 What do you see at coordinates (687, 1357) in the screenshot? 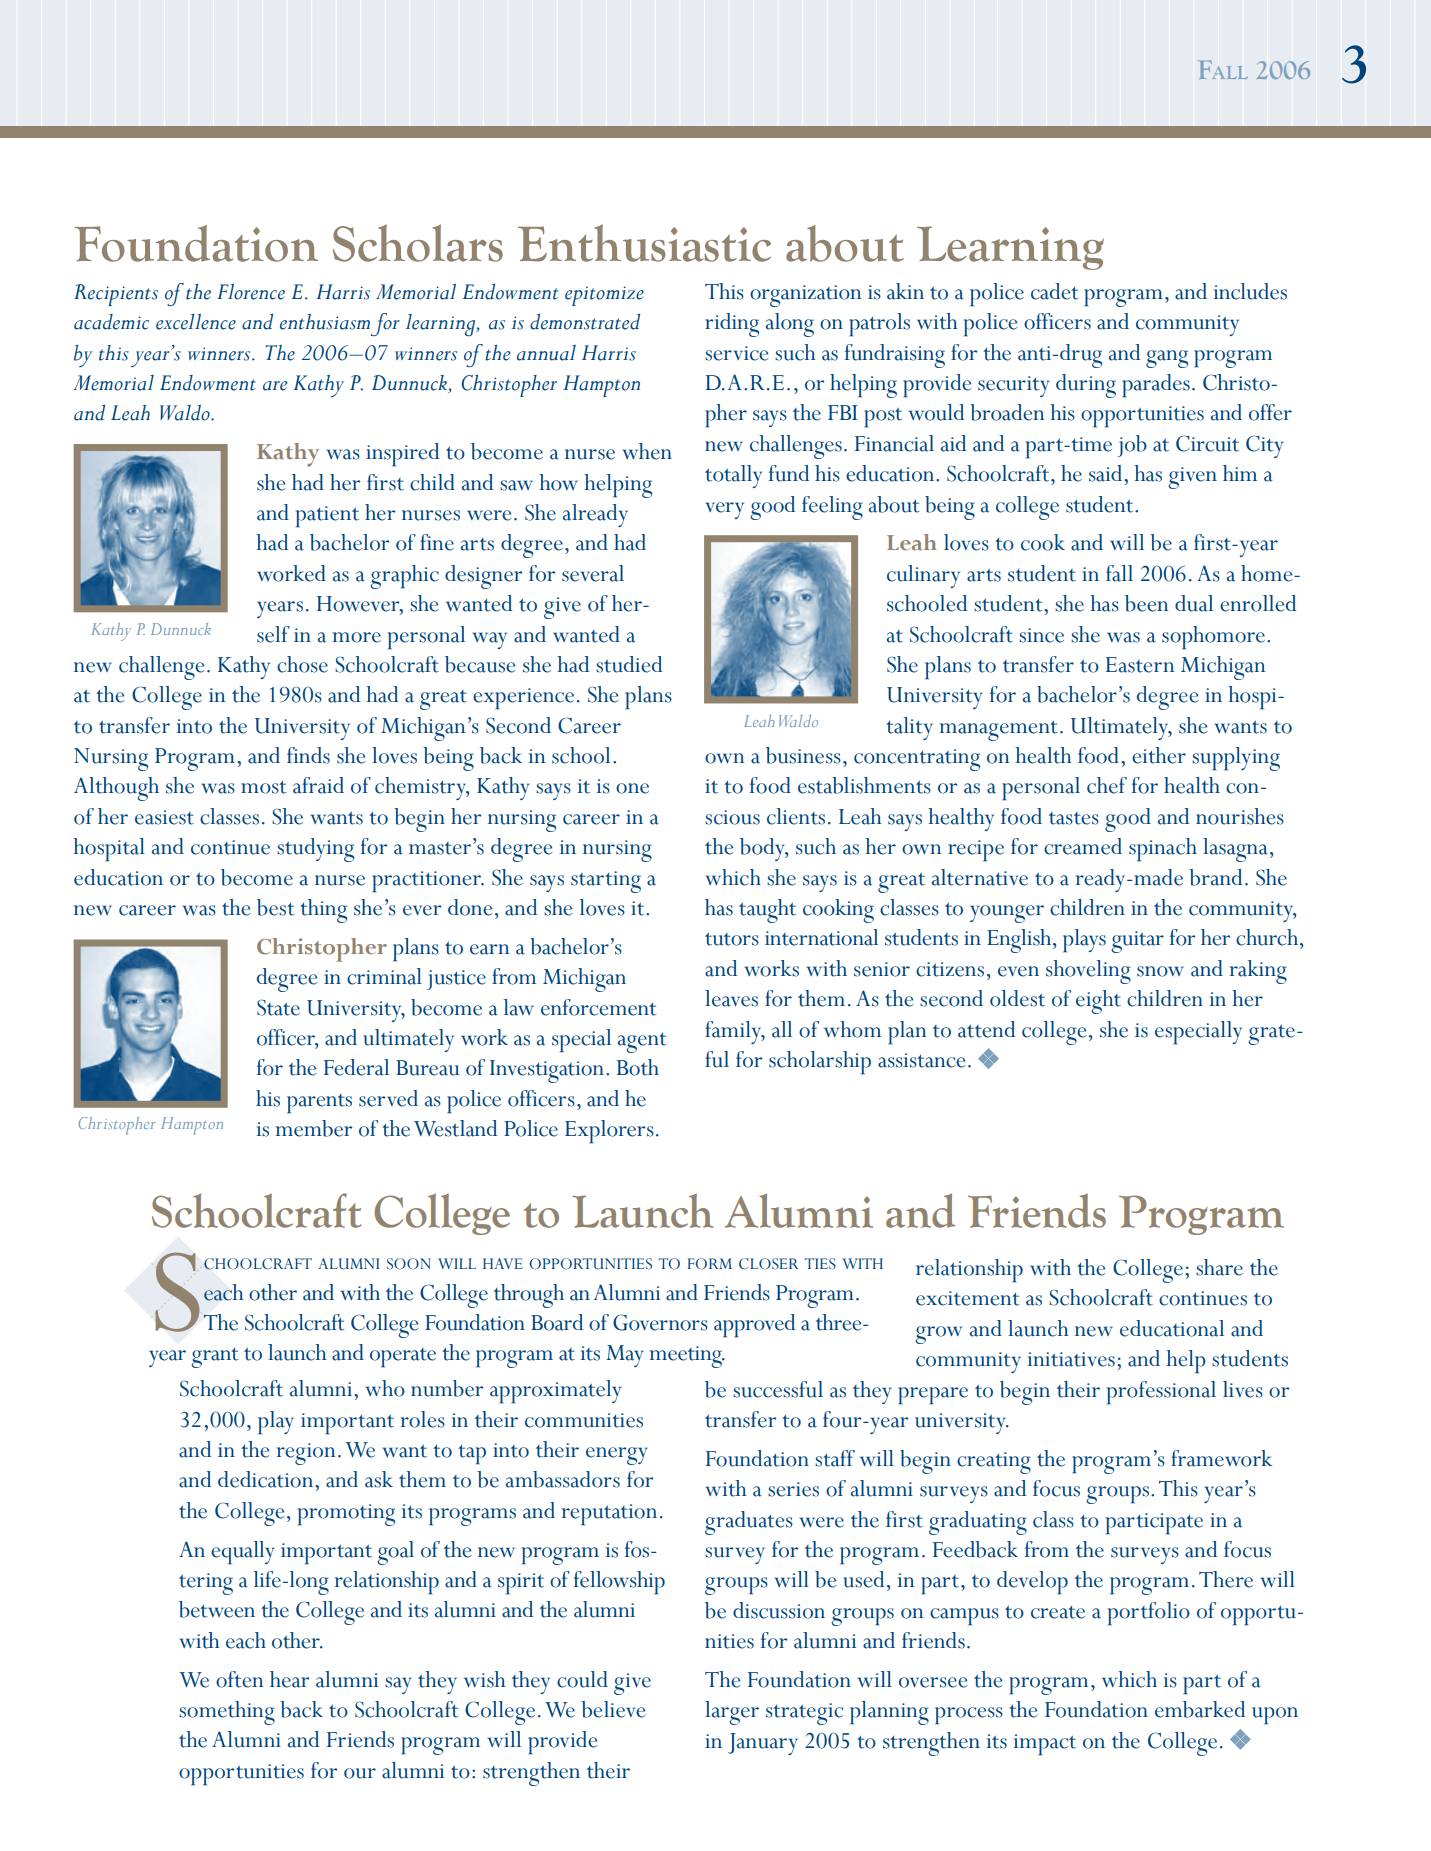
I see `meeting` at bounding box center [687, 1357].
